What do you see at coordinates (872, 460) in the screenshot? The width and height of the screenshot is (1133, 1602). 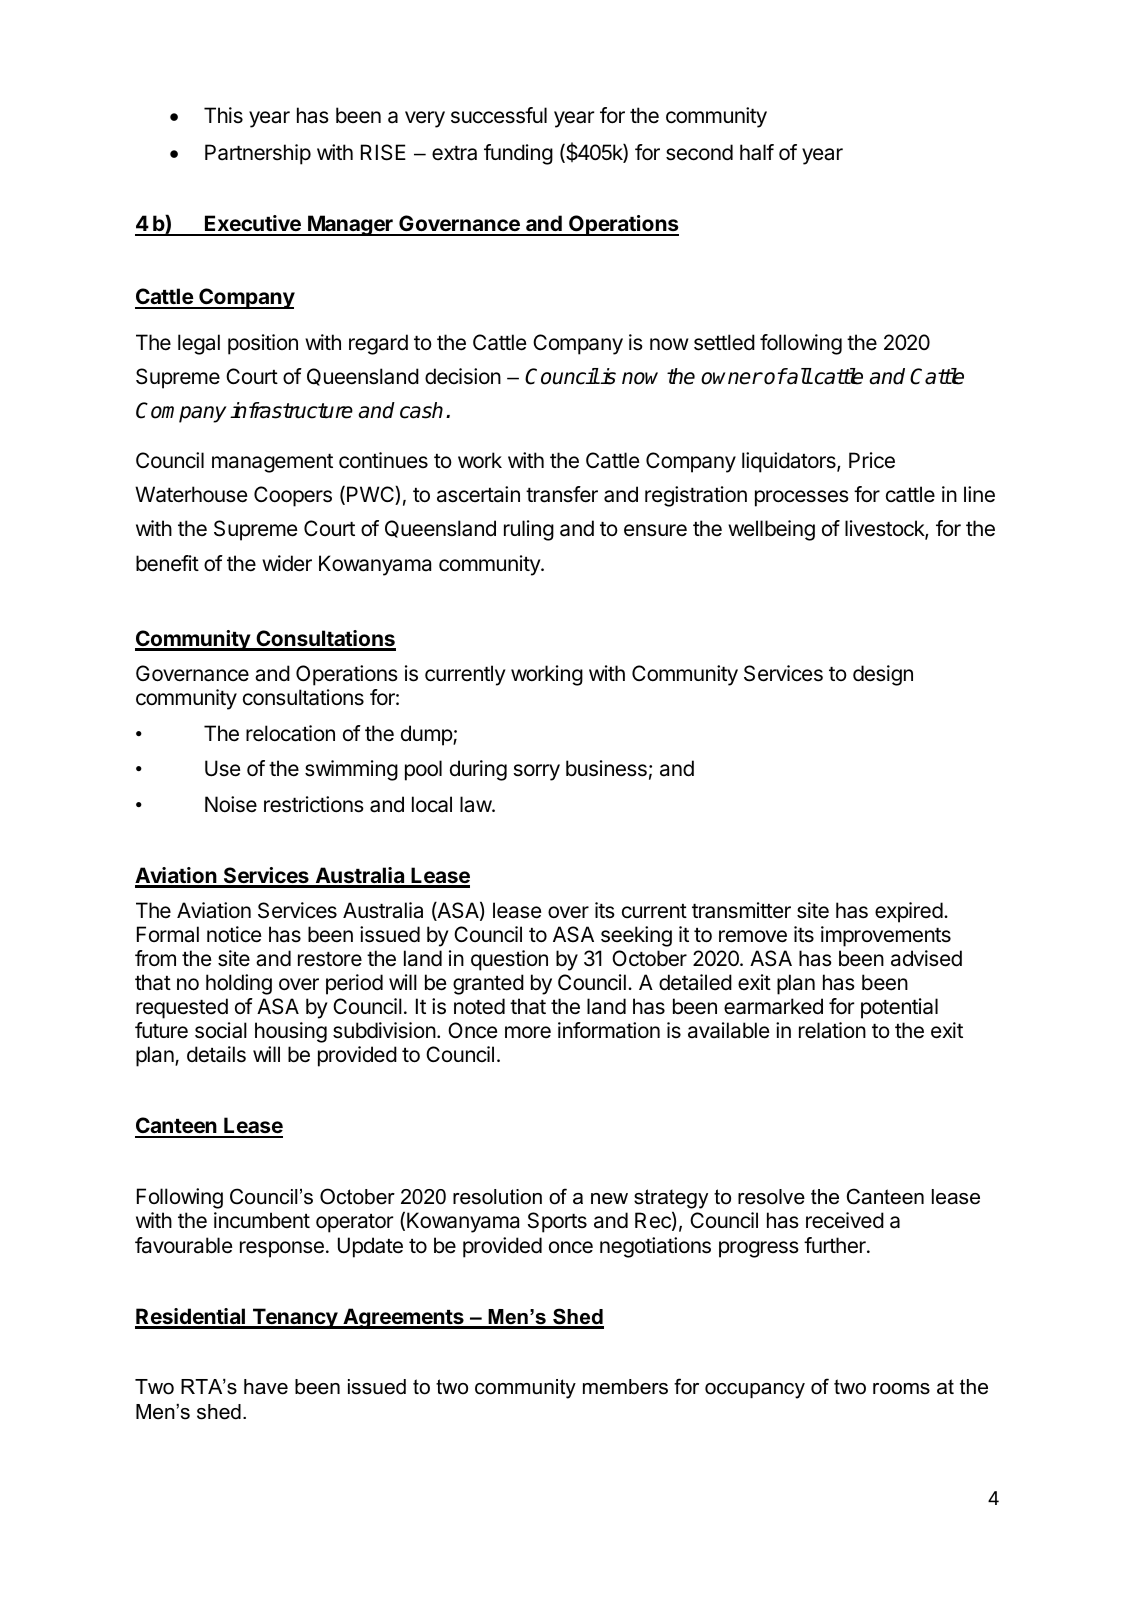 I see `Price` at bounding box center [872, 460].
